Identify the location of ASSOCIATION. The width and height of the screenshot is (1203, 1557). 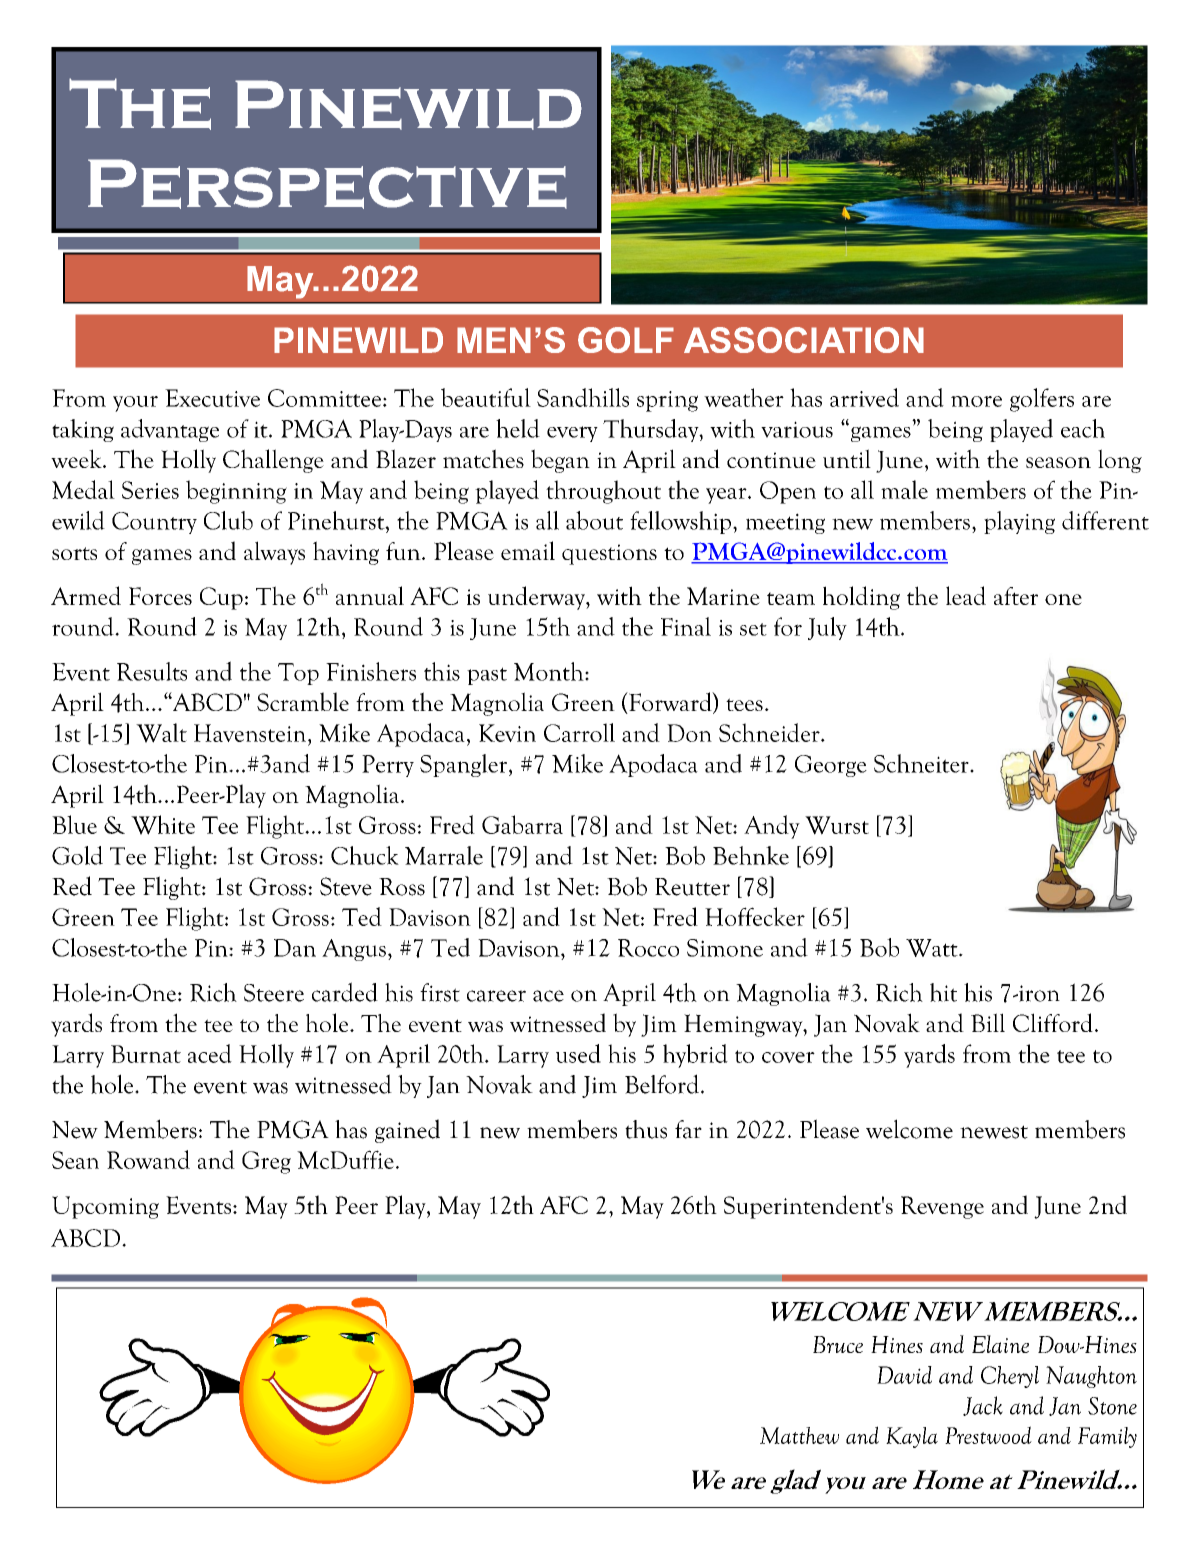
(804, 340).
